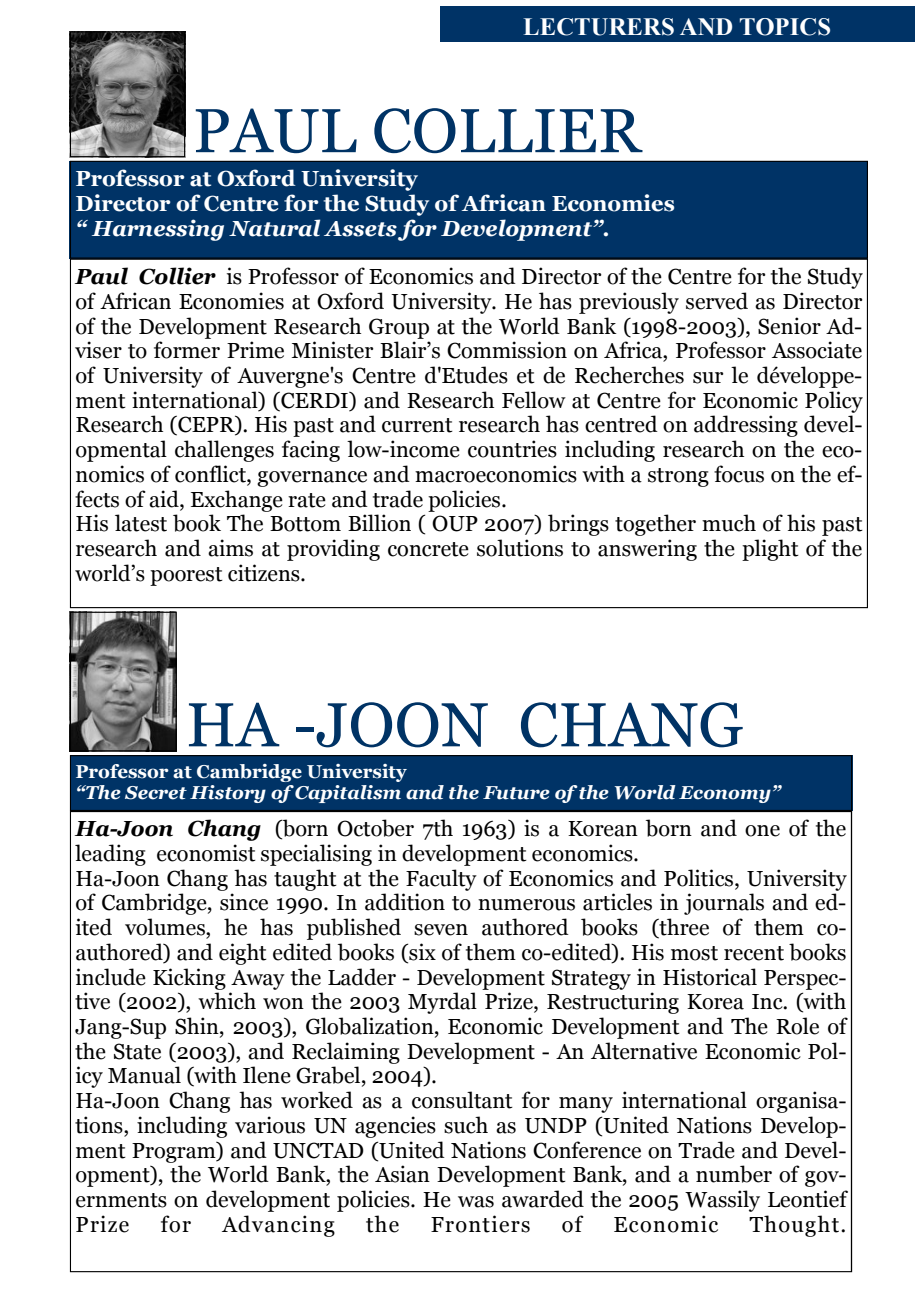 This image has height=1308, width=924. What do you see at coordinates (770, 550) in the image?
I see `plight` at bounding box center [770, 550].
